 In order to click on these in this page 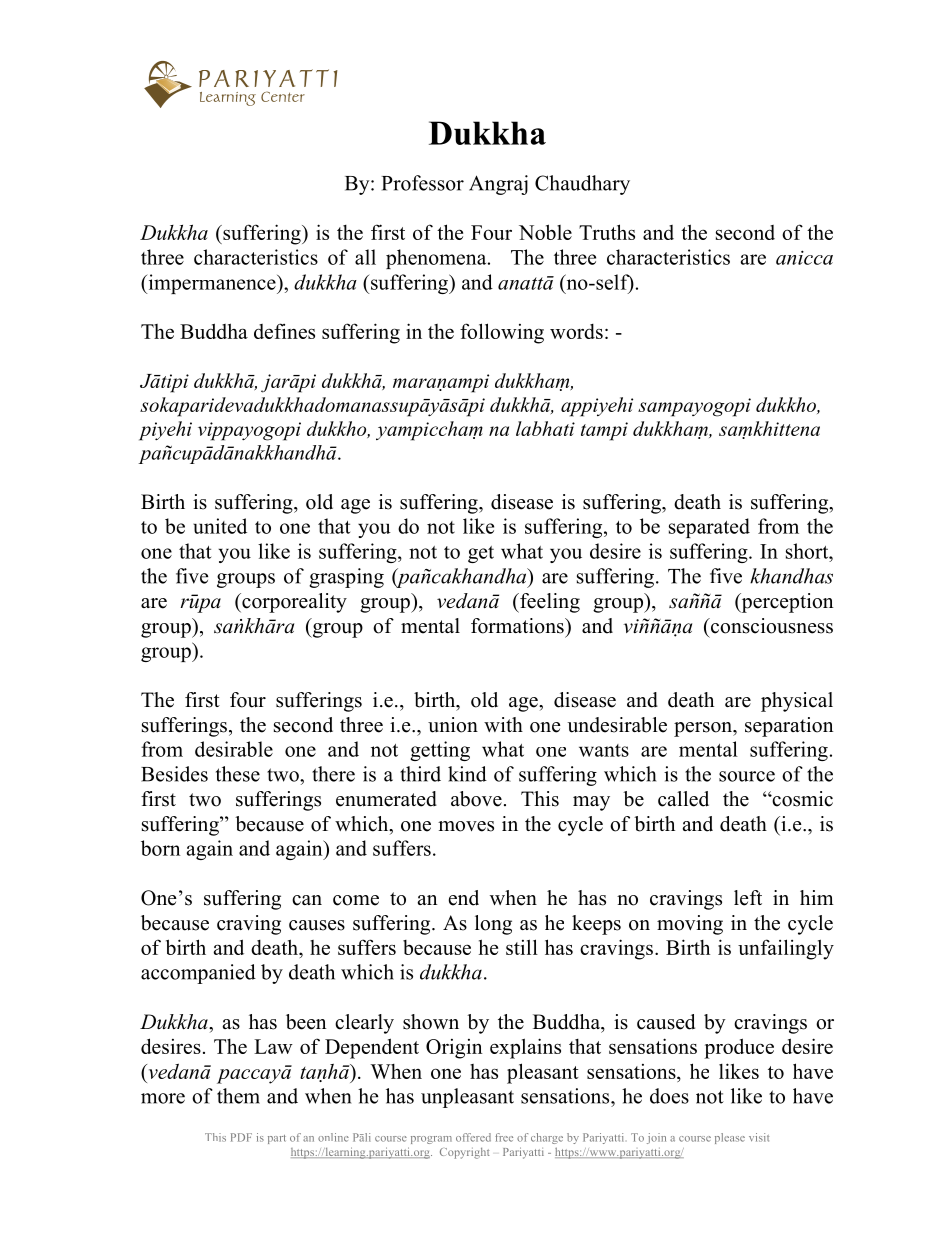, I will do `click(238, 774)`.
